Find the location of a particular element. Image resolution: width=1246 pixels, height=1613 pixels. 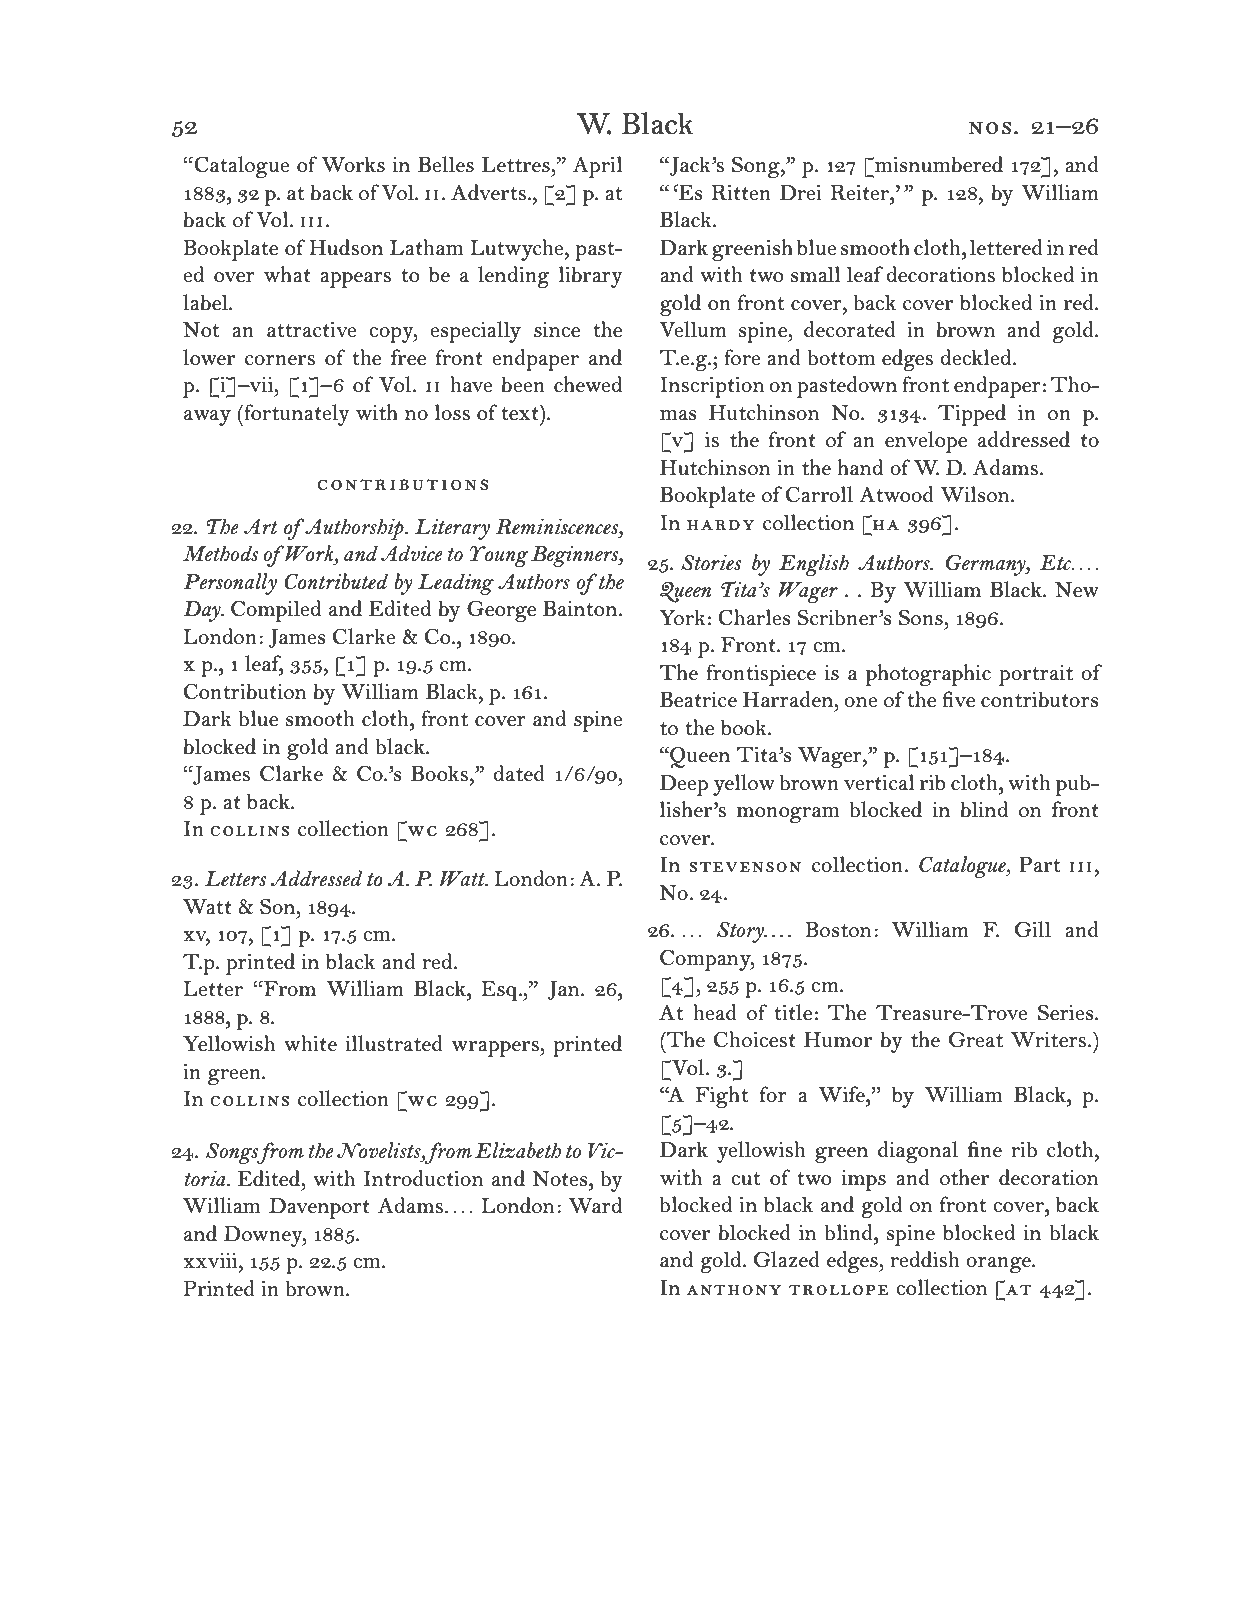

Deep is located at coordinates (683, 785).
